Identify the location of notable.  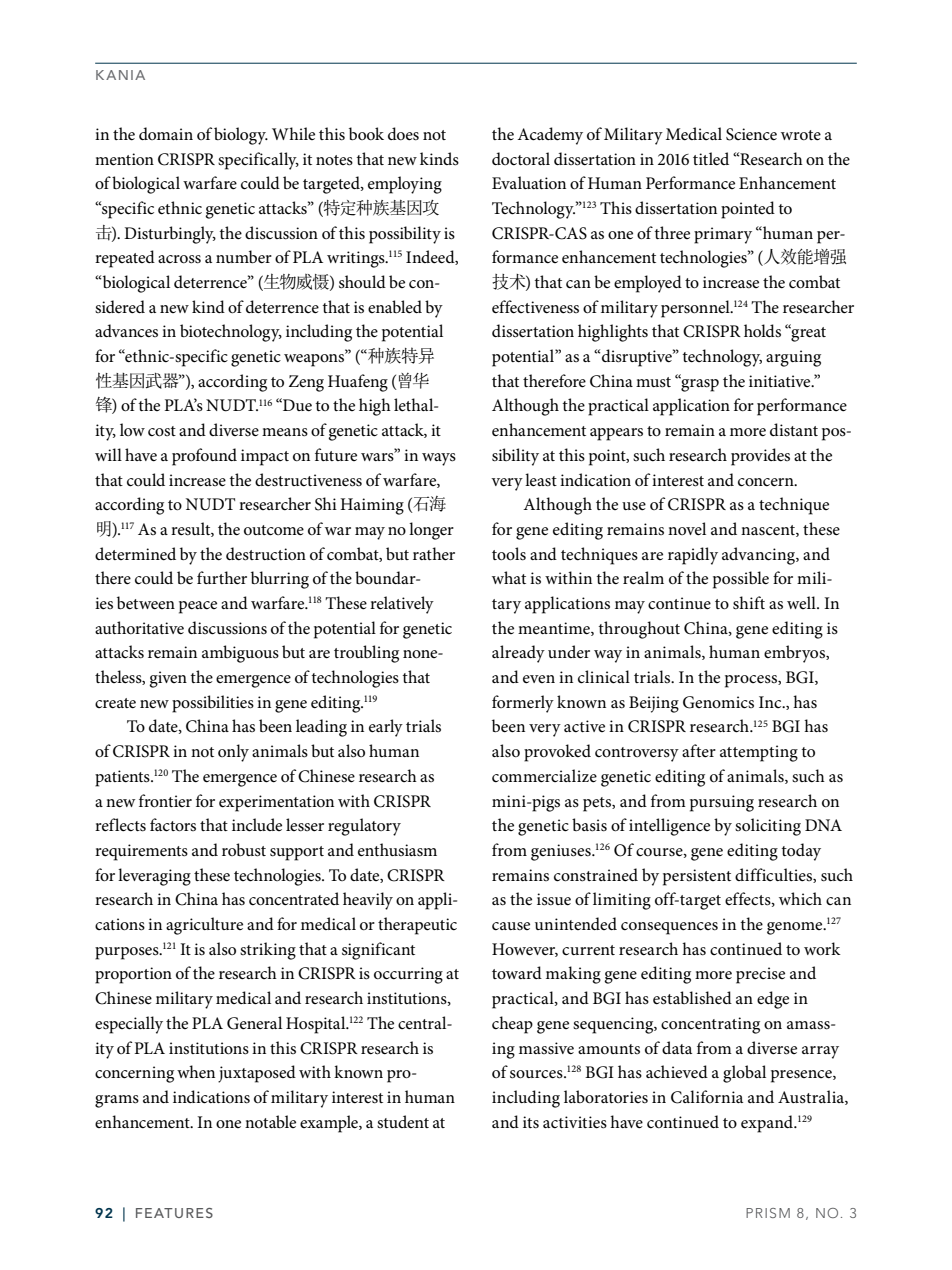
(270, 1121).
